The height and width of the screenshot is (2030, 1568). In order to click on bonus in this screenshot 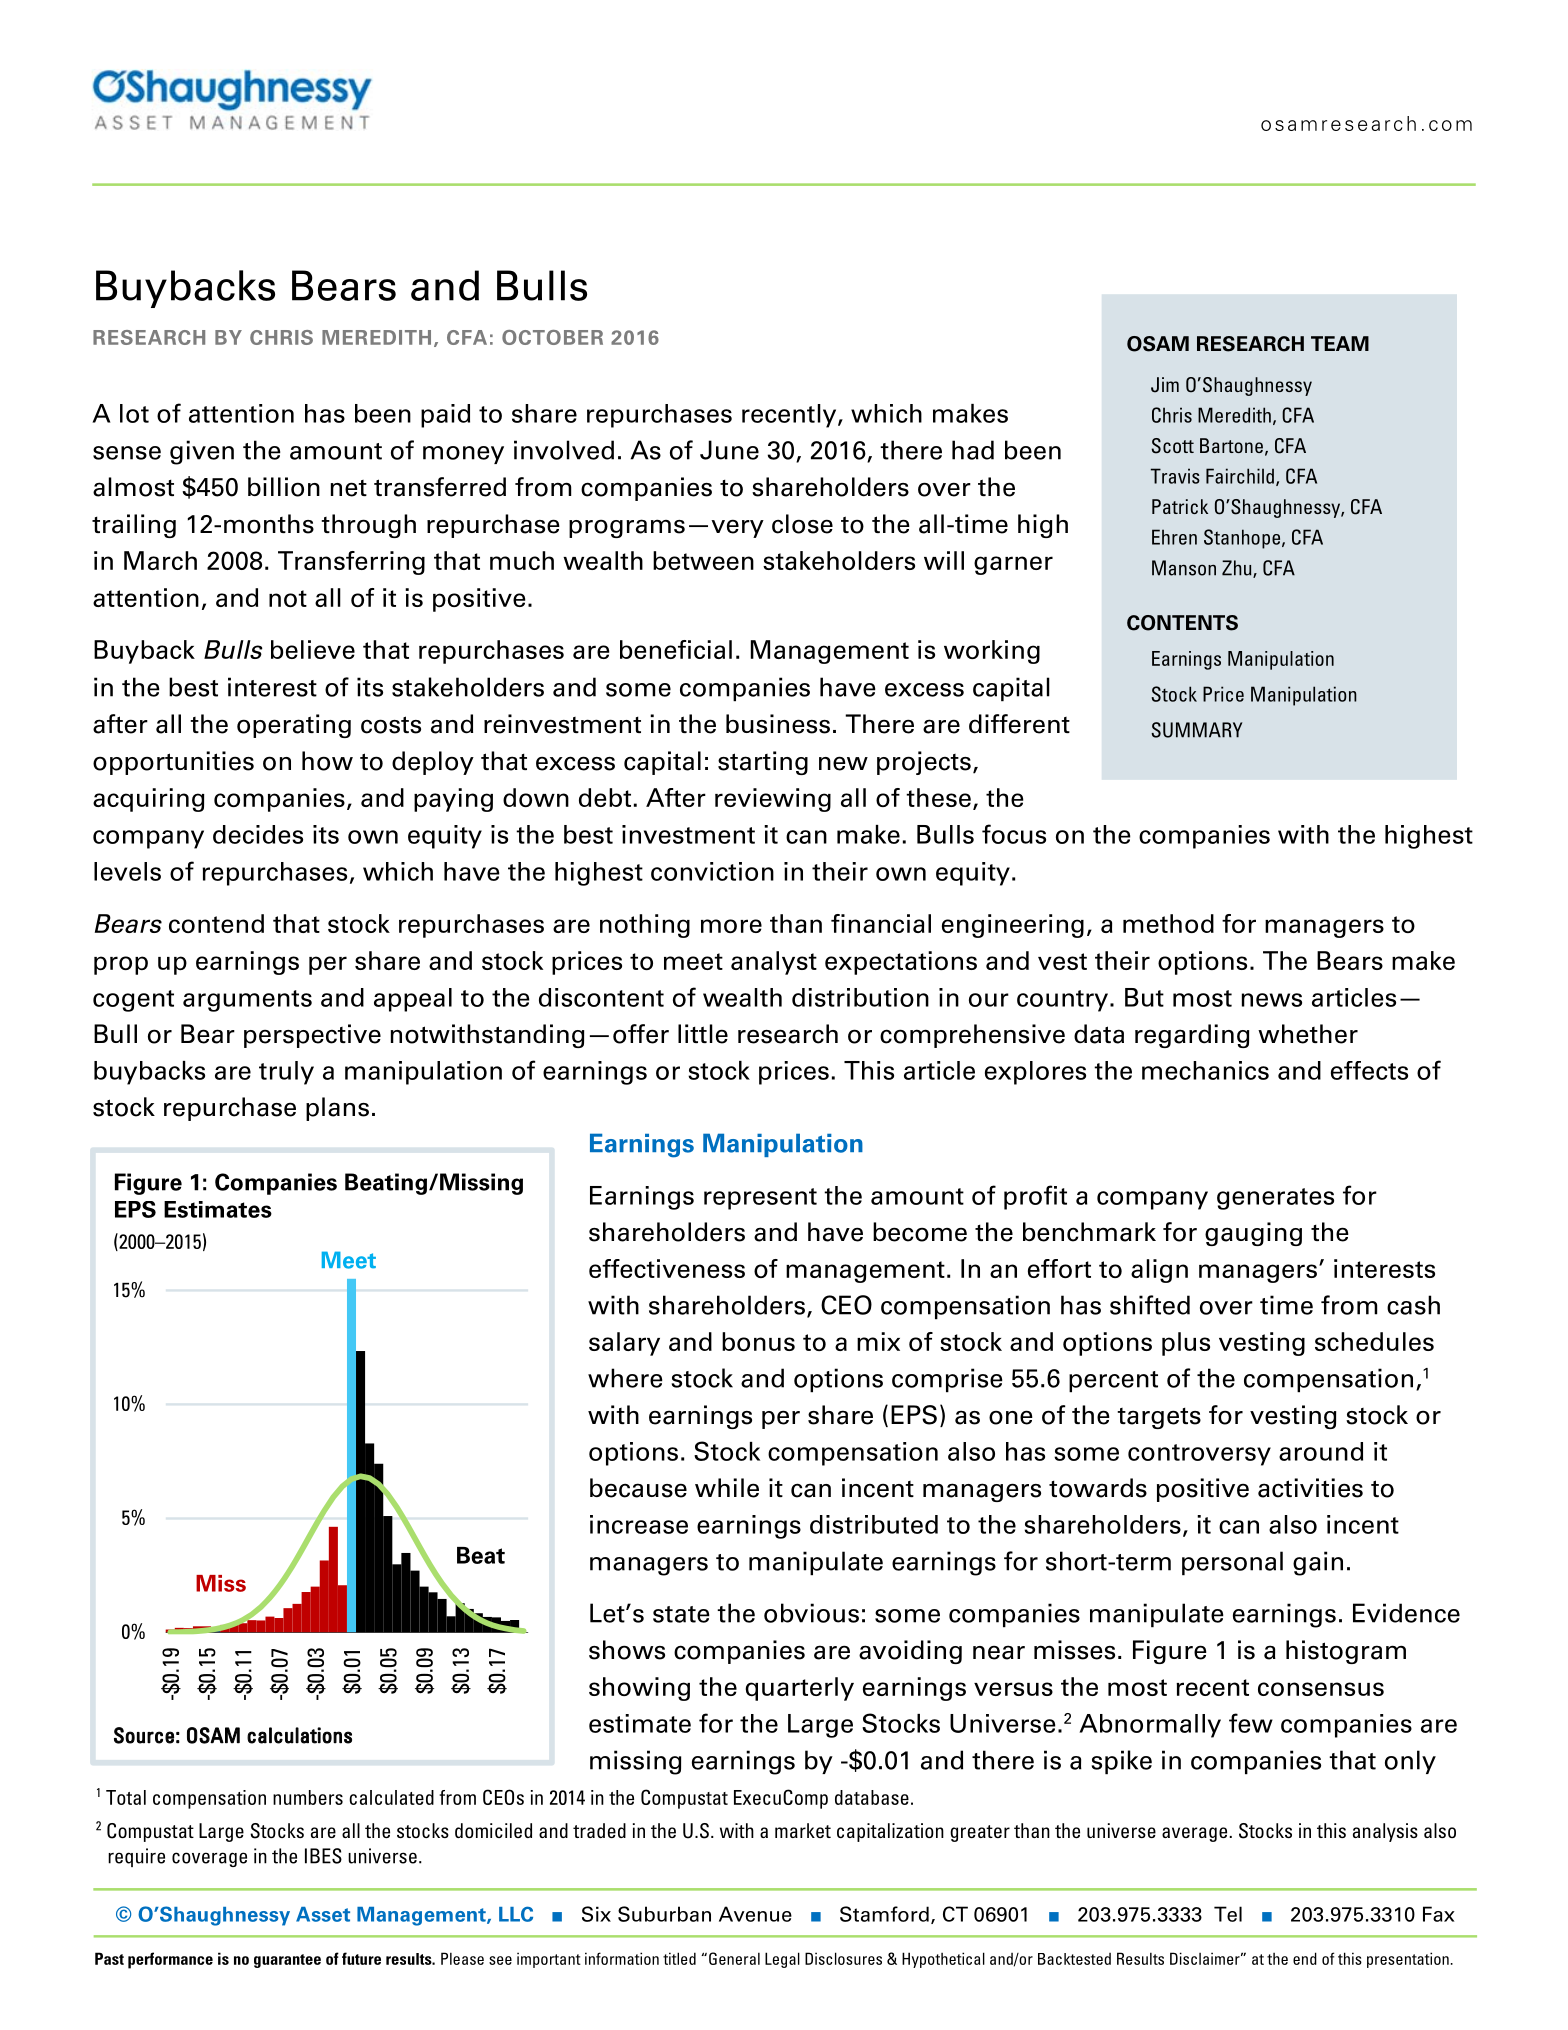, I will do `click(758, 1341)`.
